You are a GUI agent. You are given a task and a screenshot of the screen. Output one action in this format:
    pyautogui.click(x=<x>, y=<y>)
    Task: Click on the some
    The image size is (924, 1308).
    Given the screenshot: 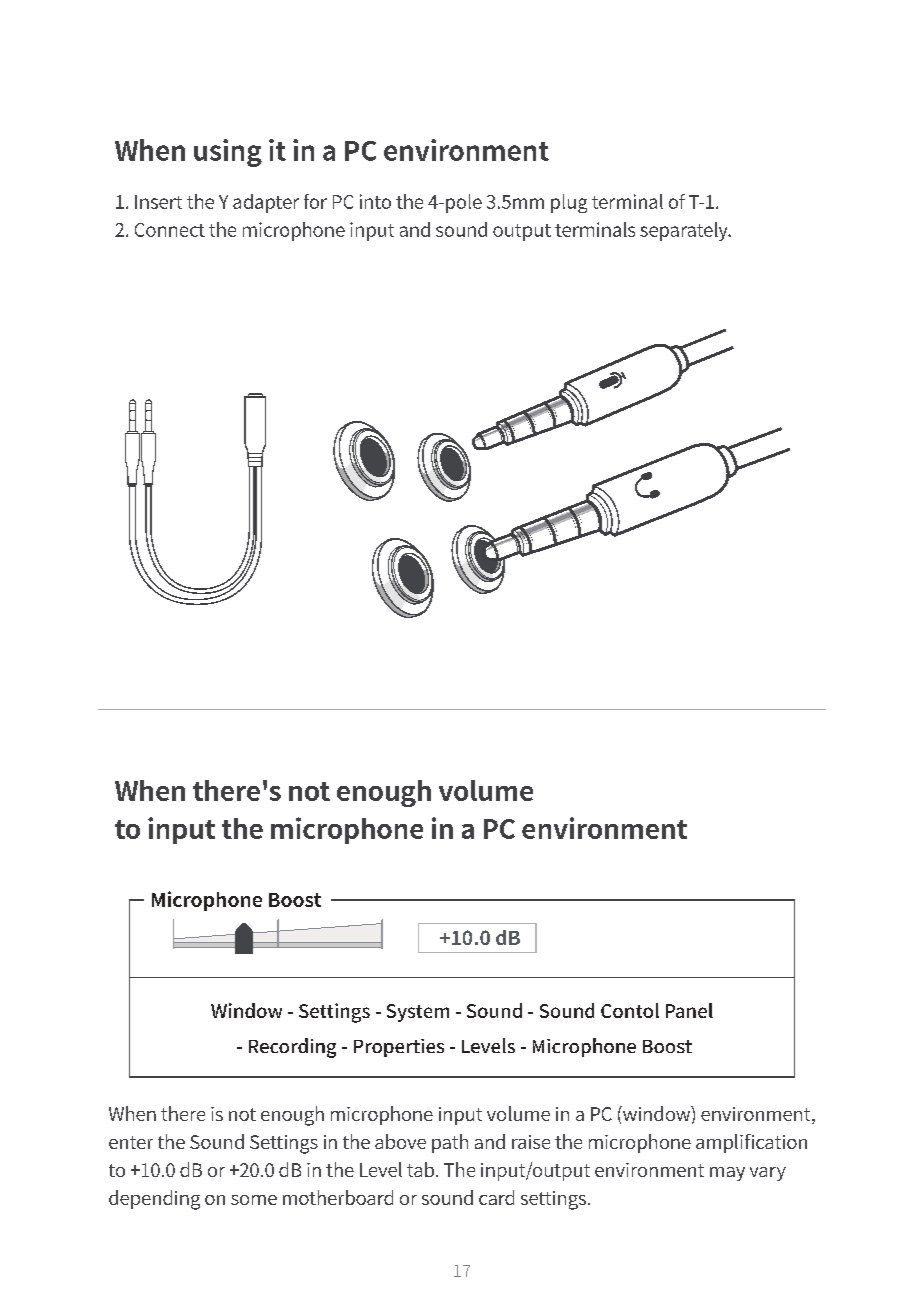 What is the action you would take?
    pyautogui.click(x=254, y=1200)
